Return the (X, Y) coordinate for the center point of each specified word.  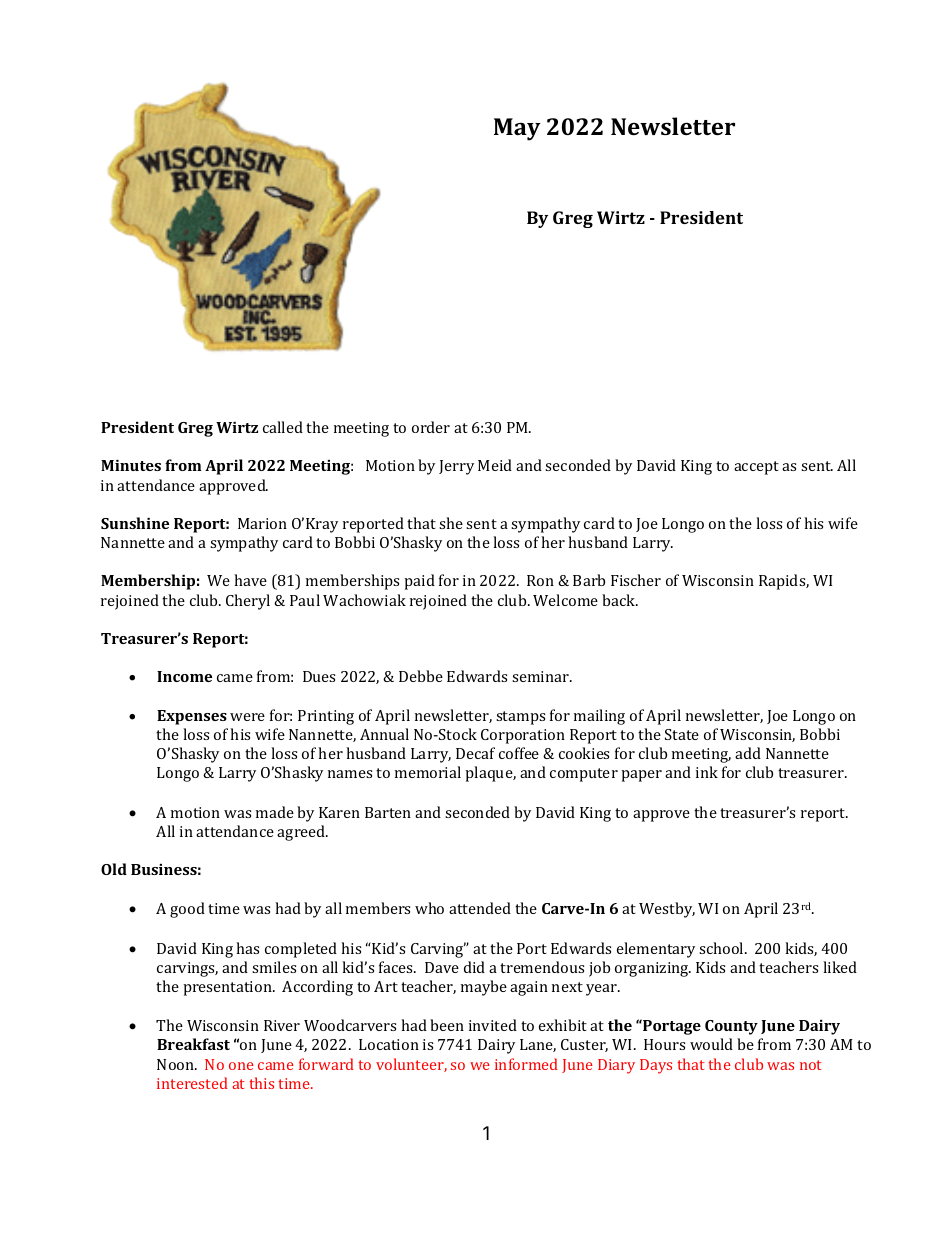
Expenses (192, 717)
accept (756, 468)
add (748, 753)
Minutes (131, 465)
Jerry (456, 467)
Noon (176, 1064)
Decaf (475, 753)
